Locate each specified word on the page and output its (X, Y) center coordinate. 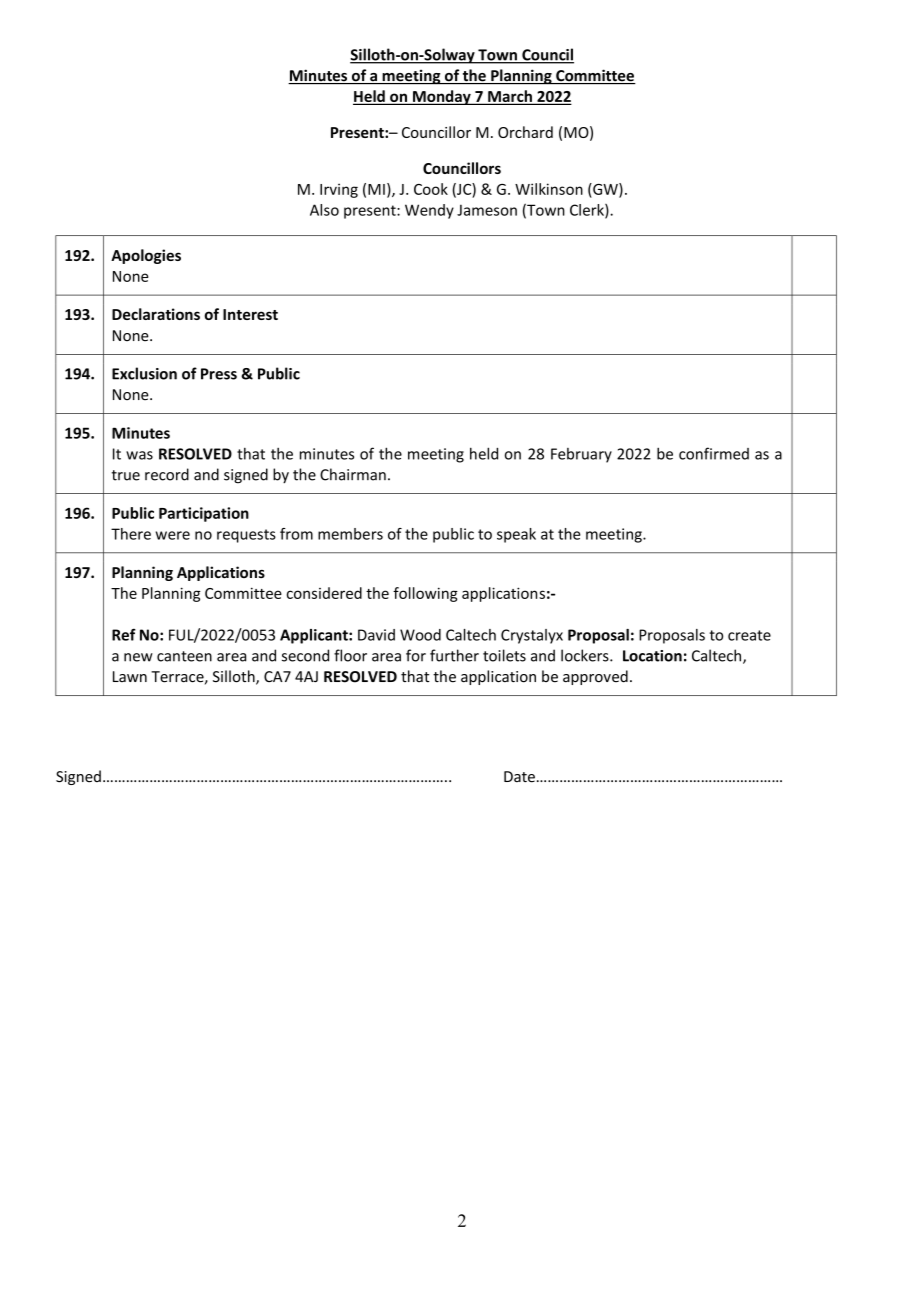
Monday (442, 97)
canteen (184, 656)
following (425, 594)
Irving (339, 190)
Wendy (429, 211)
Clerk (588, 211)
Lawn (130, 676)
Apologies (146, 256)
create (749, 635)
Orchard (525, 132)
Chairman (353, 474)
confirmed (714, 453)
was (139, 455)
